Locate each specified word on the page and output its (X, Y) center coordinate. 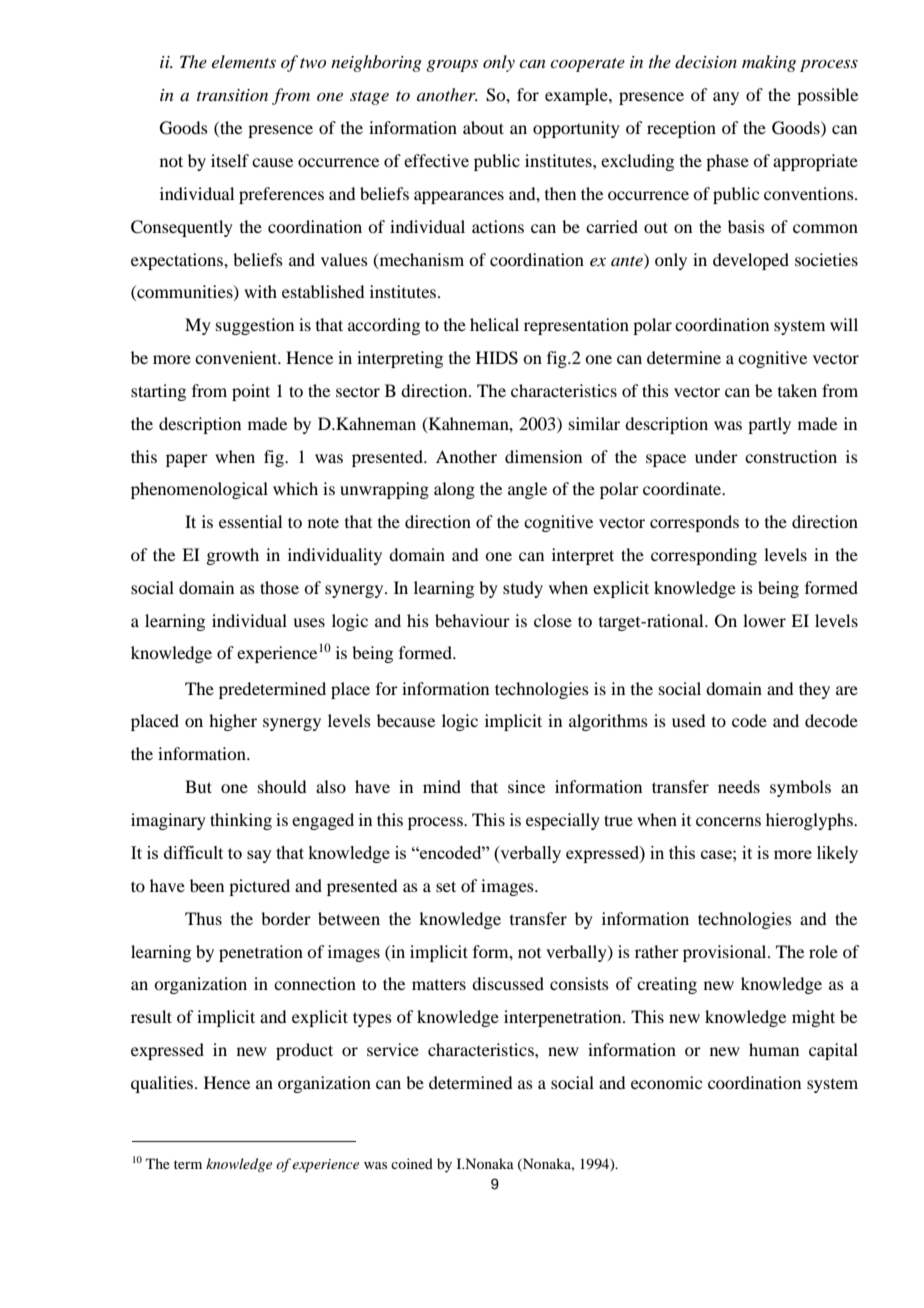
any (726, 98)
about (483, 127)
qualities (163, 1084)
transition (232, 95)
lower (764, 620)
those (279, 587)
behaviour (472, 620)
